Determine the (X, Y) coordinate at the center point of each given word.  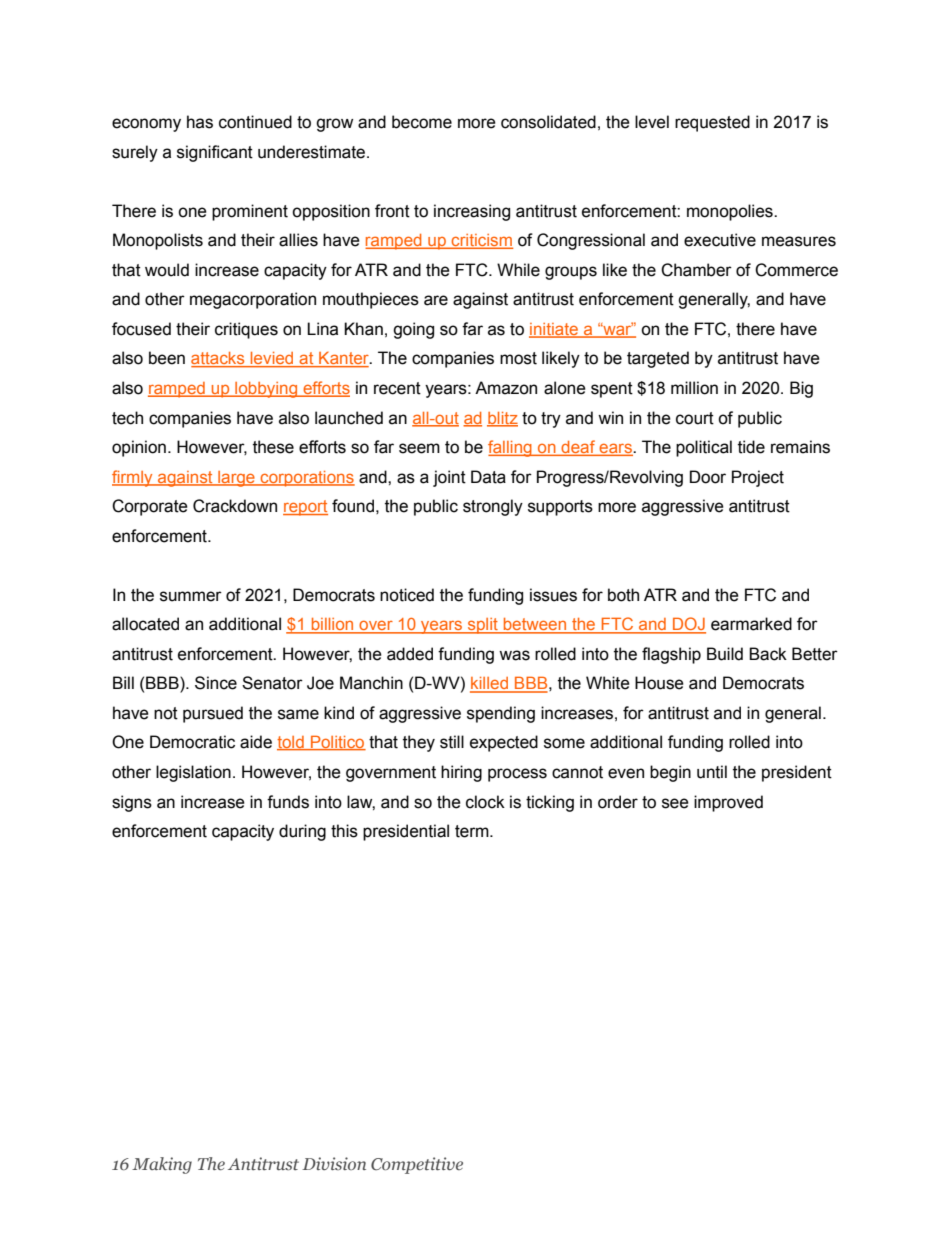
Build (725, 654)
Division (334, 1163)
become (422, 122)
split (483, 626)
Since (216, 683)
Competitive (417, 1165)
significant (215, 153)
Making (162, 1165)
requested (712, 123)
